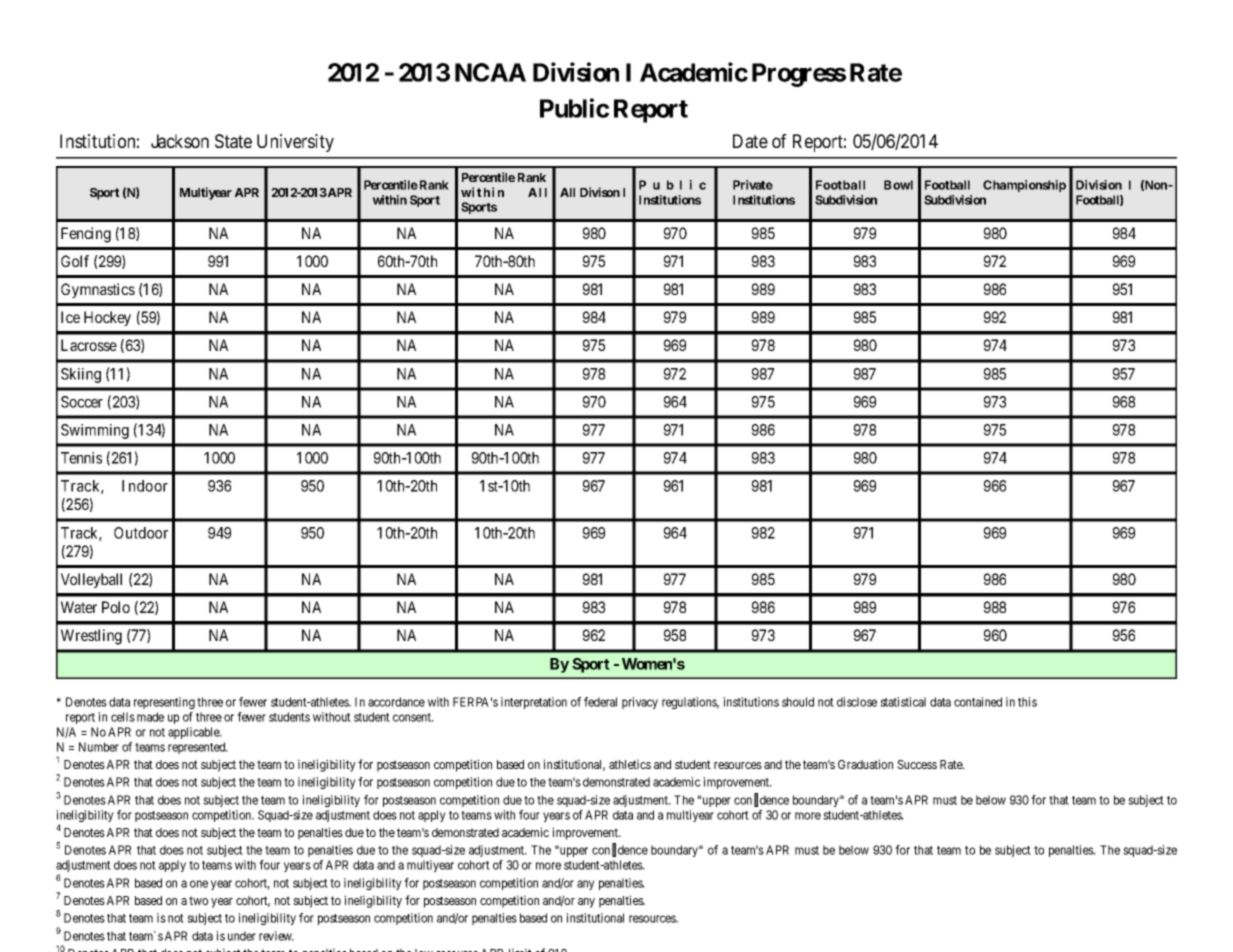 Image resolution: width=1233 pixels, height=952 pixels. What do you see at coordinates (750, 141) in the screenshot?
I see `Date` at bounding box center [750, 141].
